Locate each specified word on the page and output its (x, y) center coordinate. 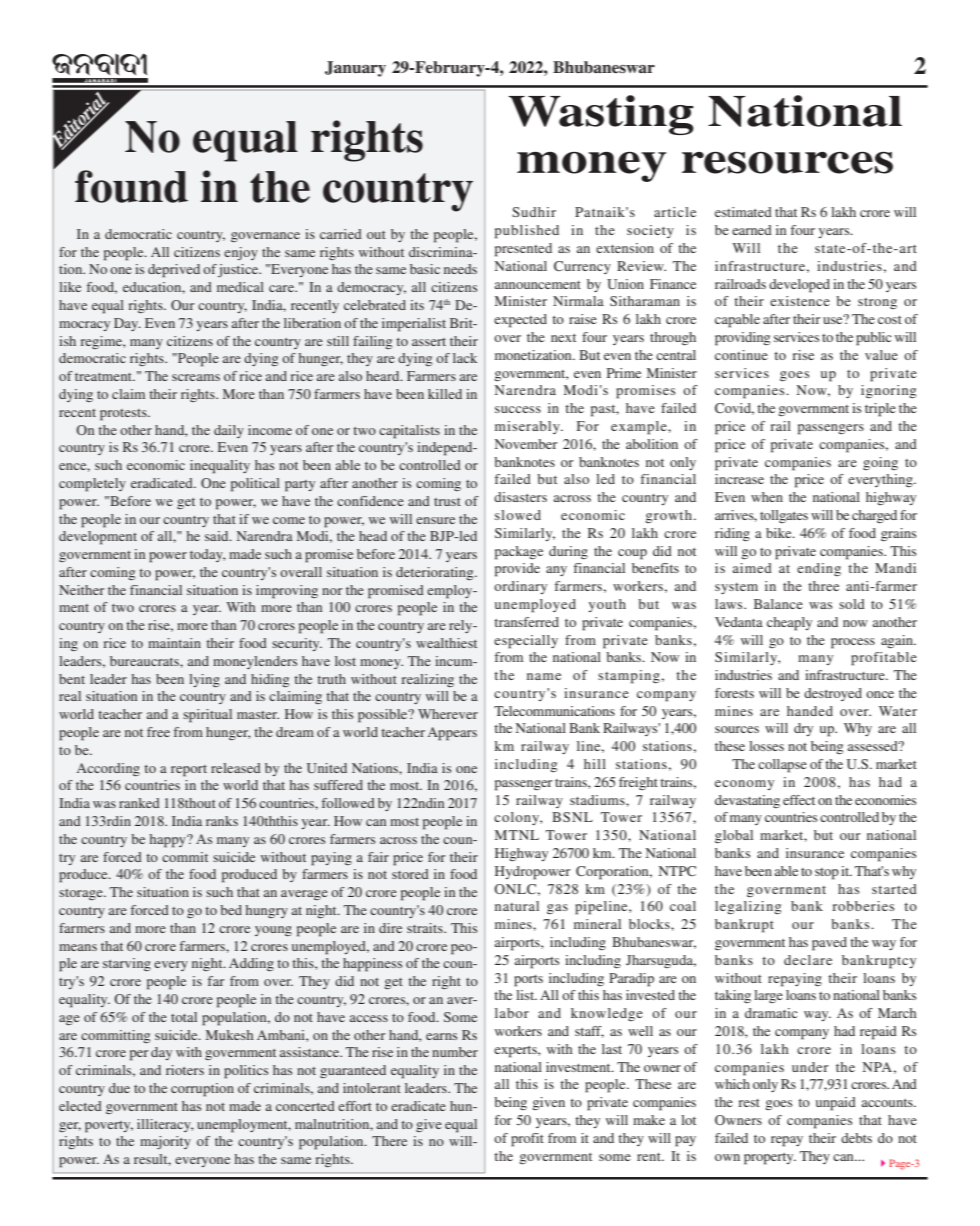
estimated (743, 212)
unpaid (836, 1104)
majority (165, 1142)
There (389, 1141)
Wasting (601, 115)
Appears (452, 734)
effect (799, 800)
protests (124, 415)
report (189, 771)
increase (739, 479)
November (526, 444)
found (131, 186)
